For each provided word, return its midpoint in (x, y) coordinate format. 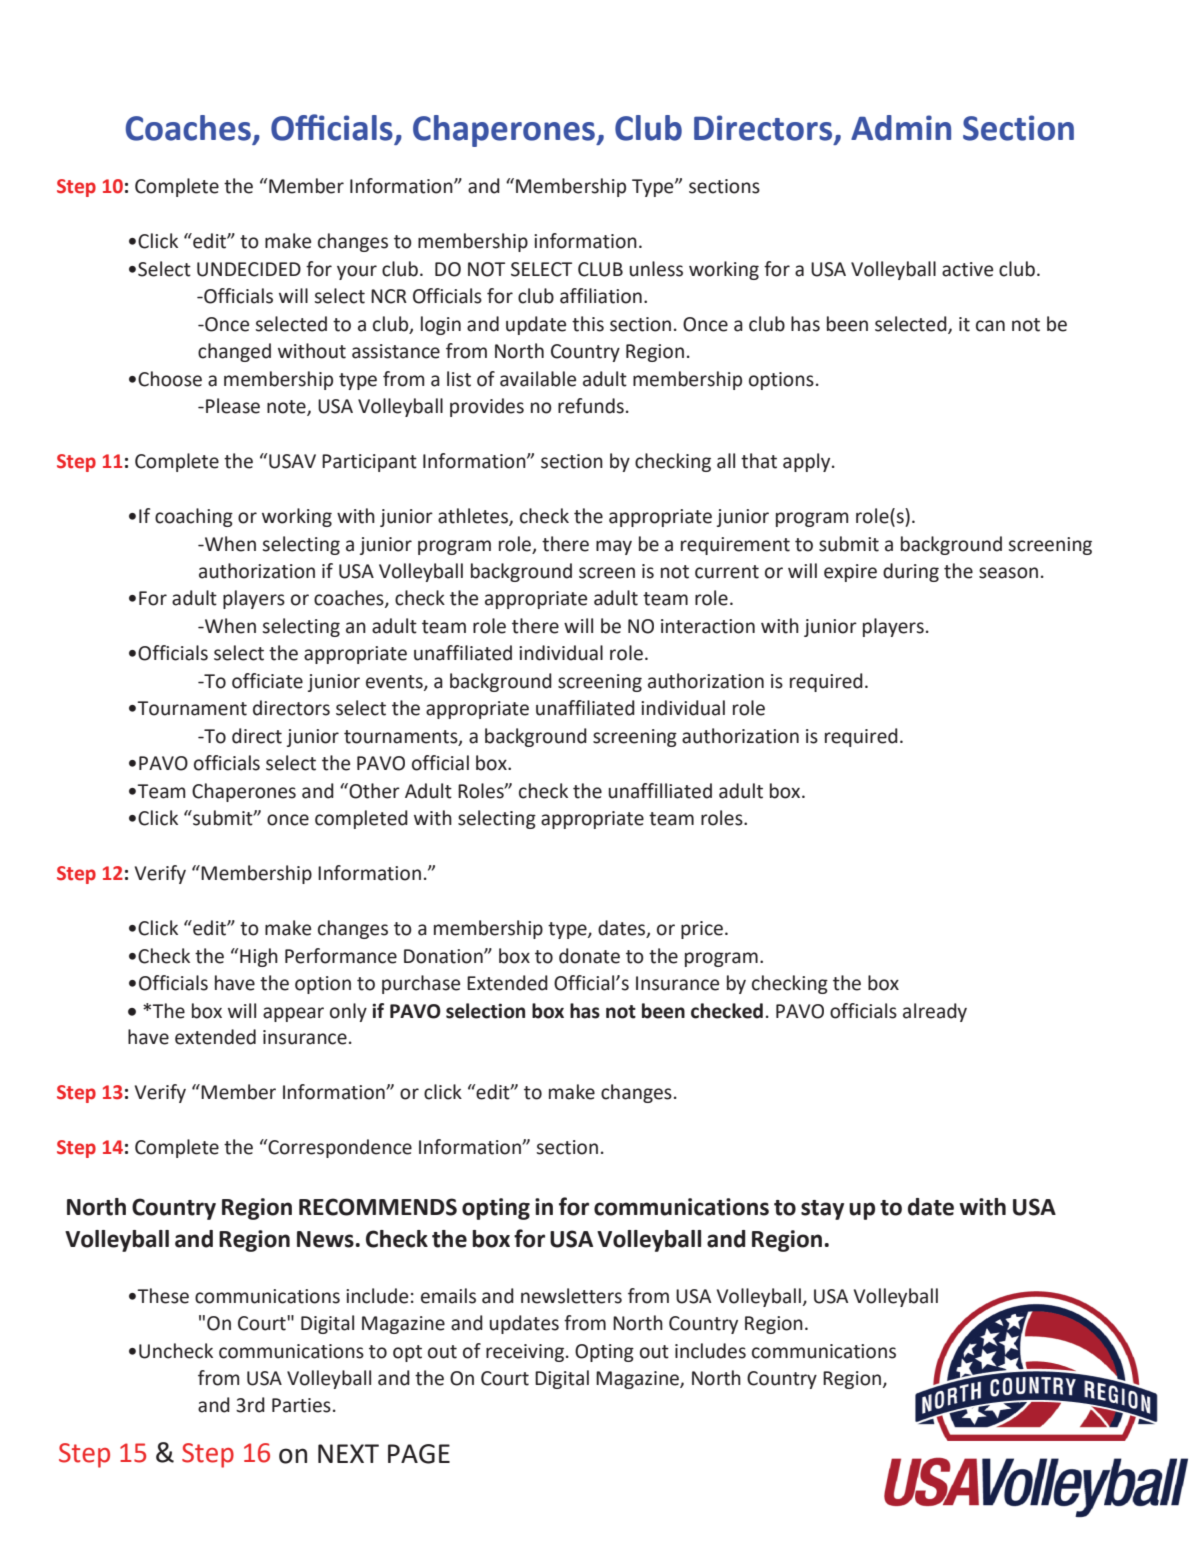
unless (656, 269)
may (614, 547)
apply (808, 462)
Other (373, 791)
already (935, 1012)
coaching (194, 517)
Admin (901, 128)
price (702, 930)
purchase (421, 984)
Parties (301, 1405)
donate (589, 956)
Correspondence (339, 1148)
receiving (525, 1353)
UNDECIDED (249, 269)
